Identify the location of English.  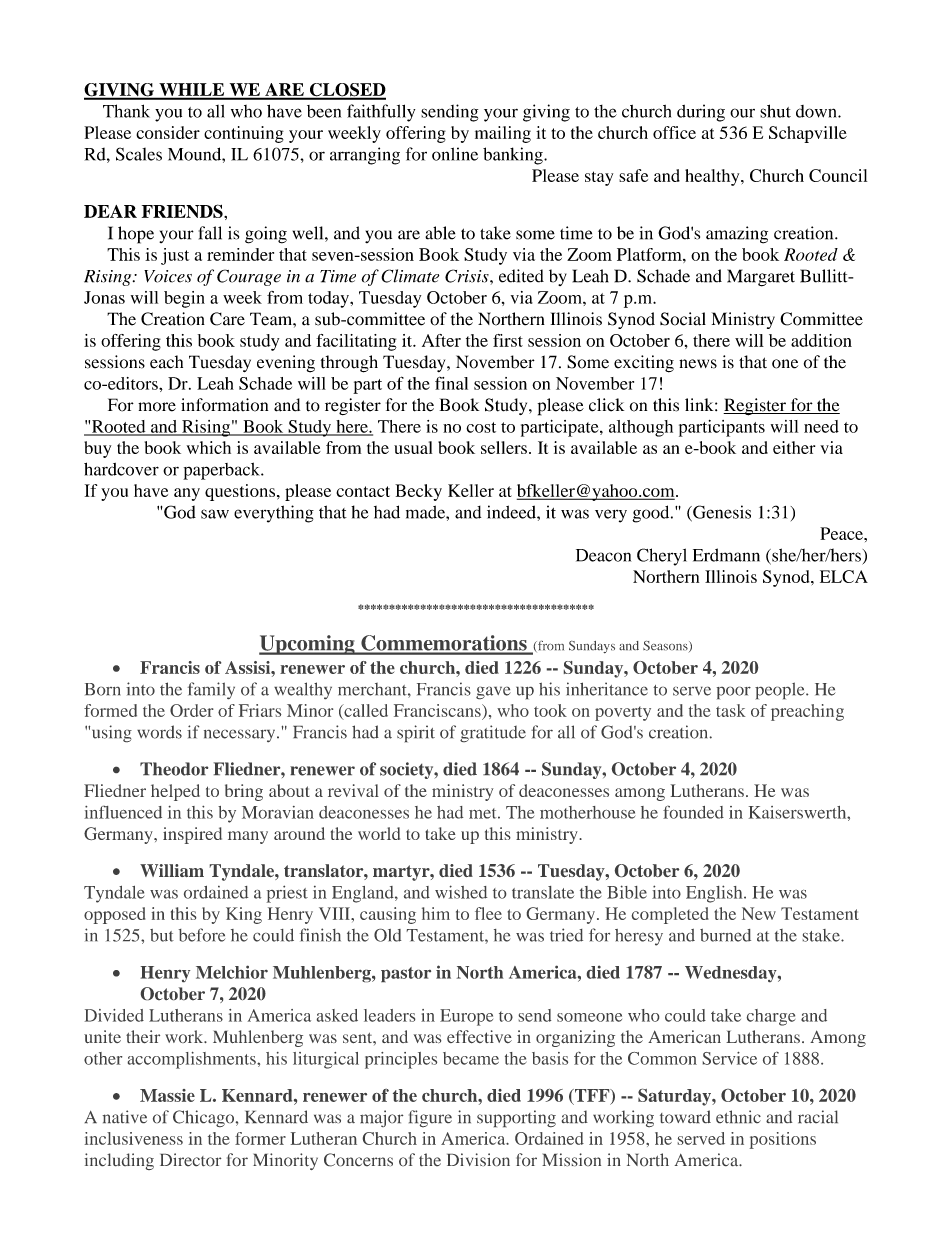
(715, 894).
